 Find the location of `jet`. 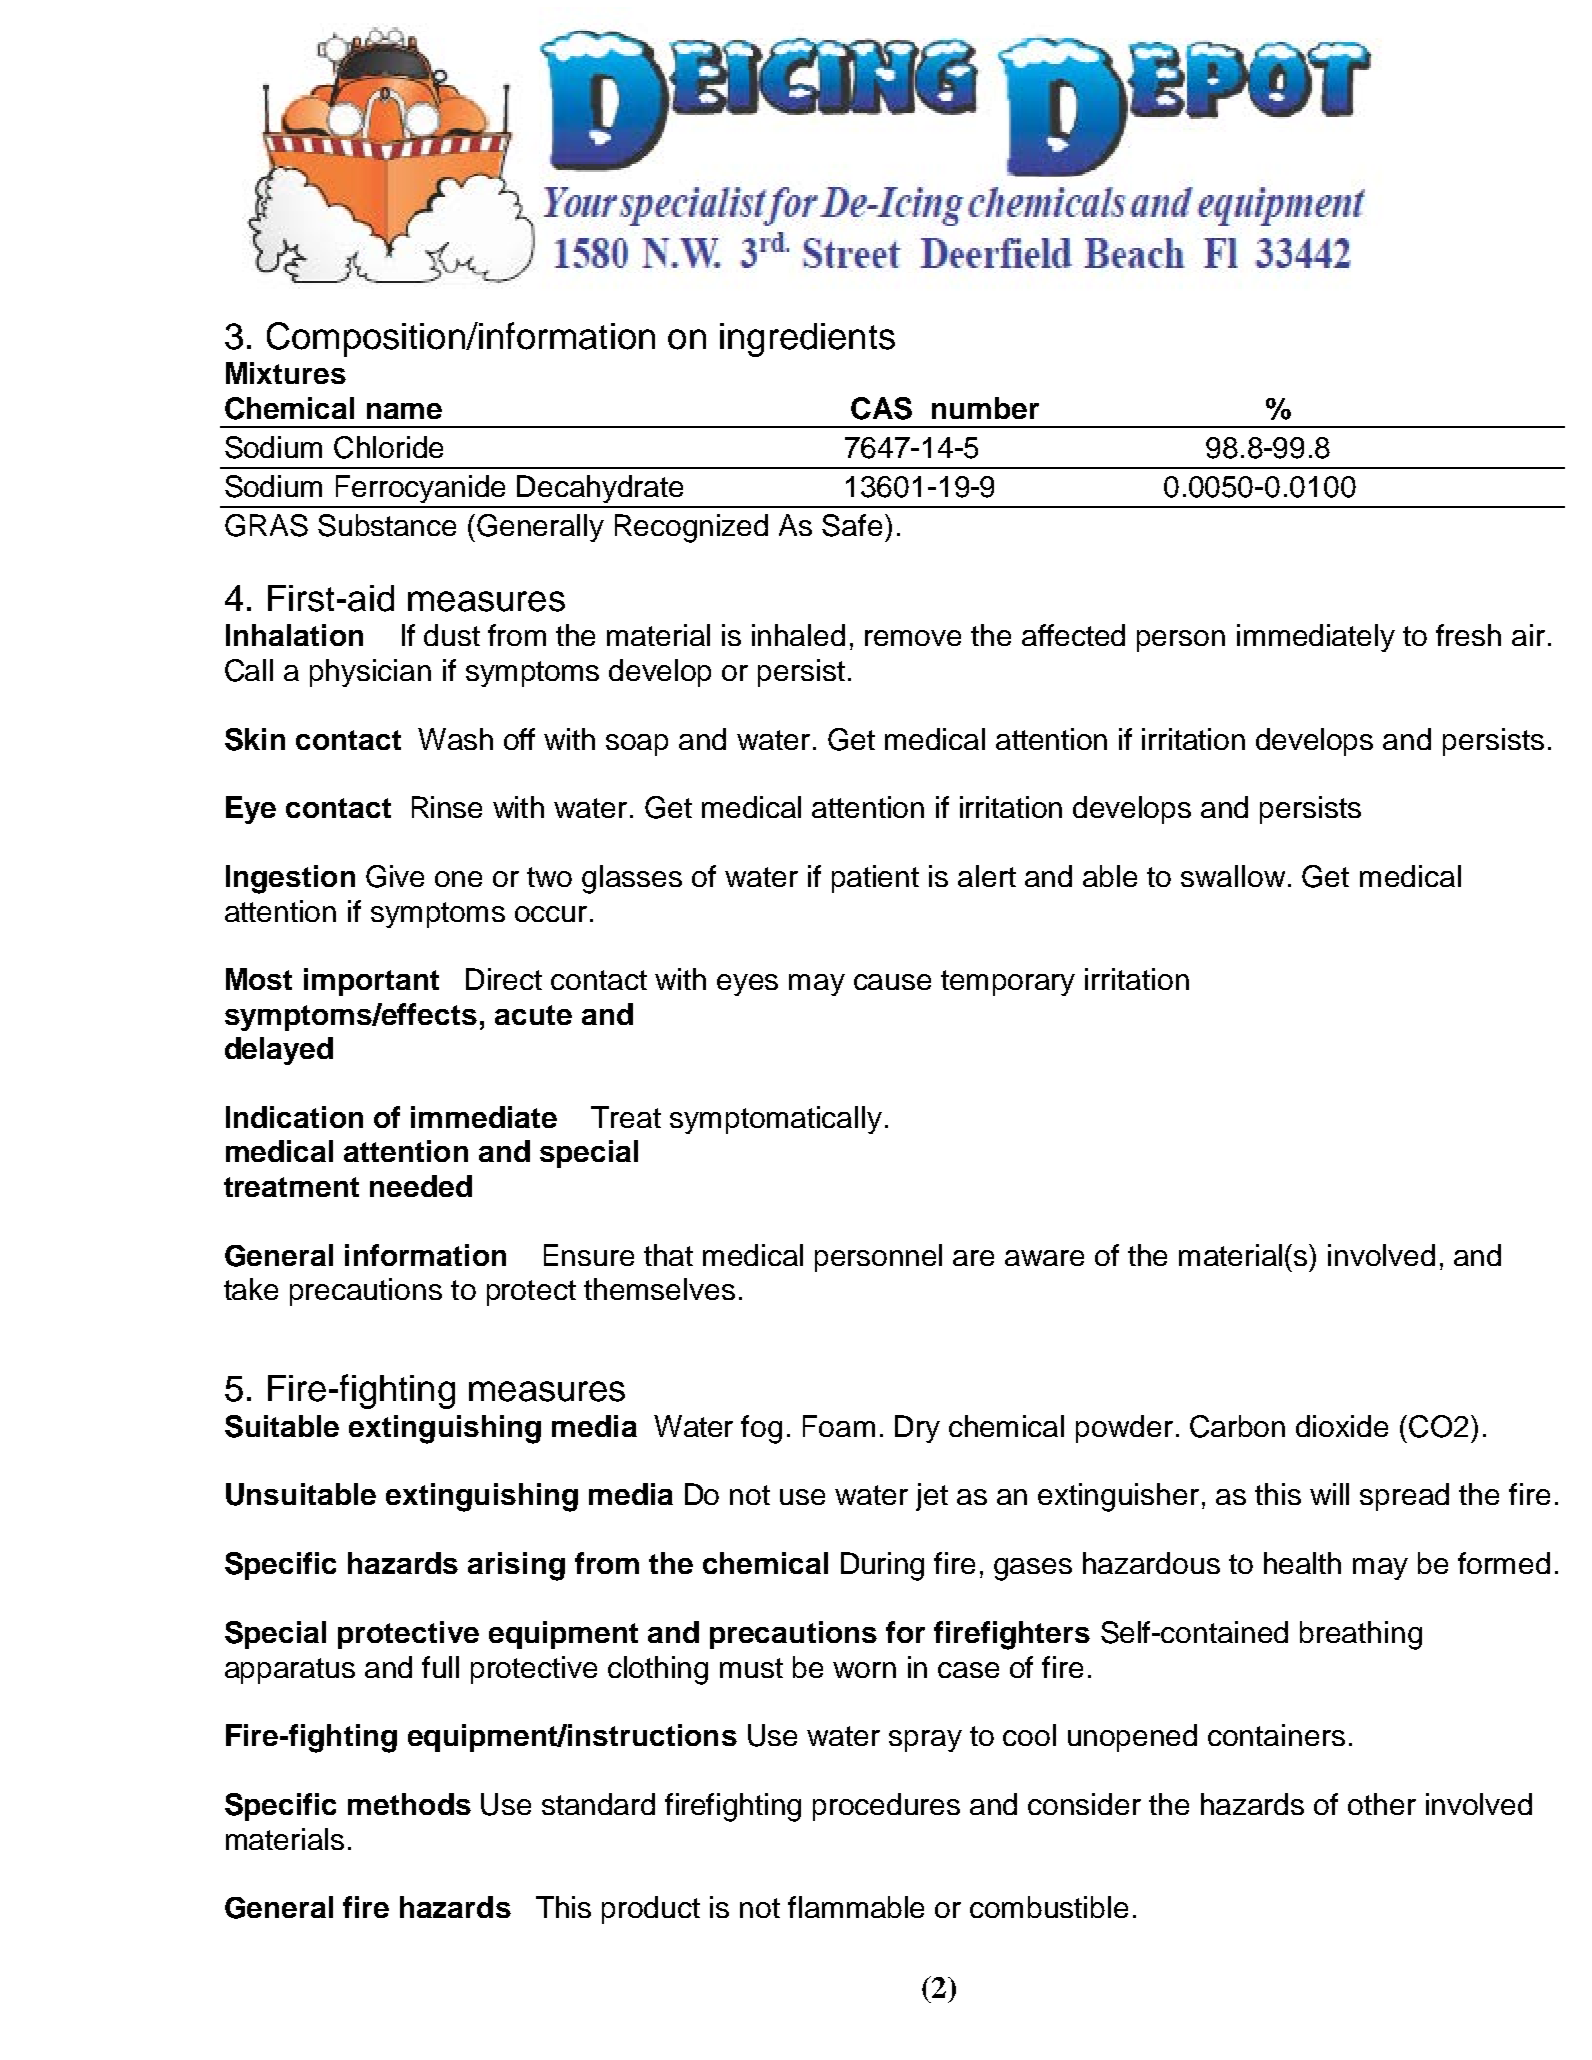

jet is located at coordinates (932, 1497).
